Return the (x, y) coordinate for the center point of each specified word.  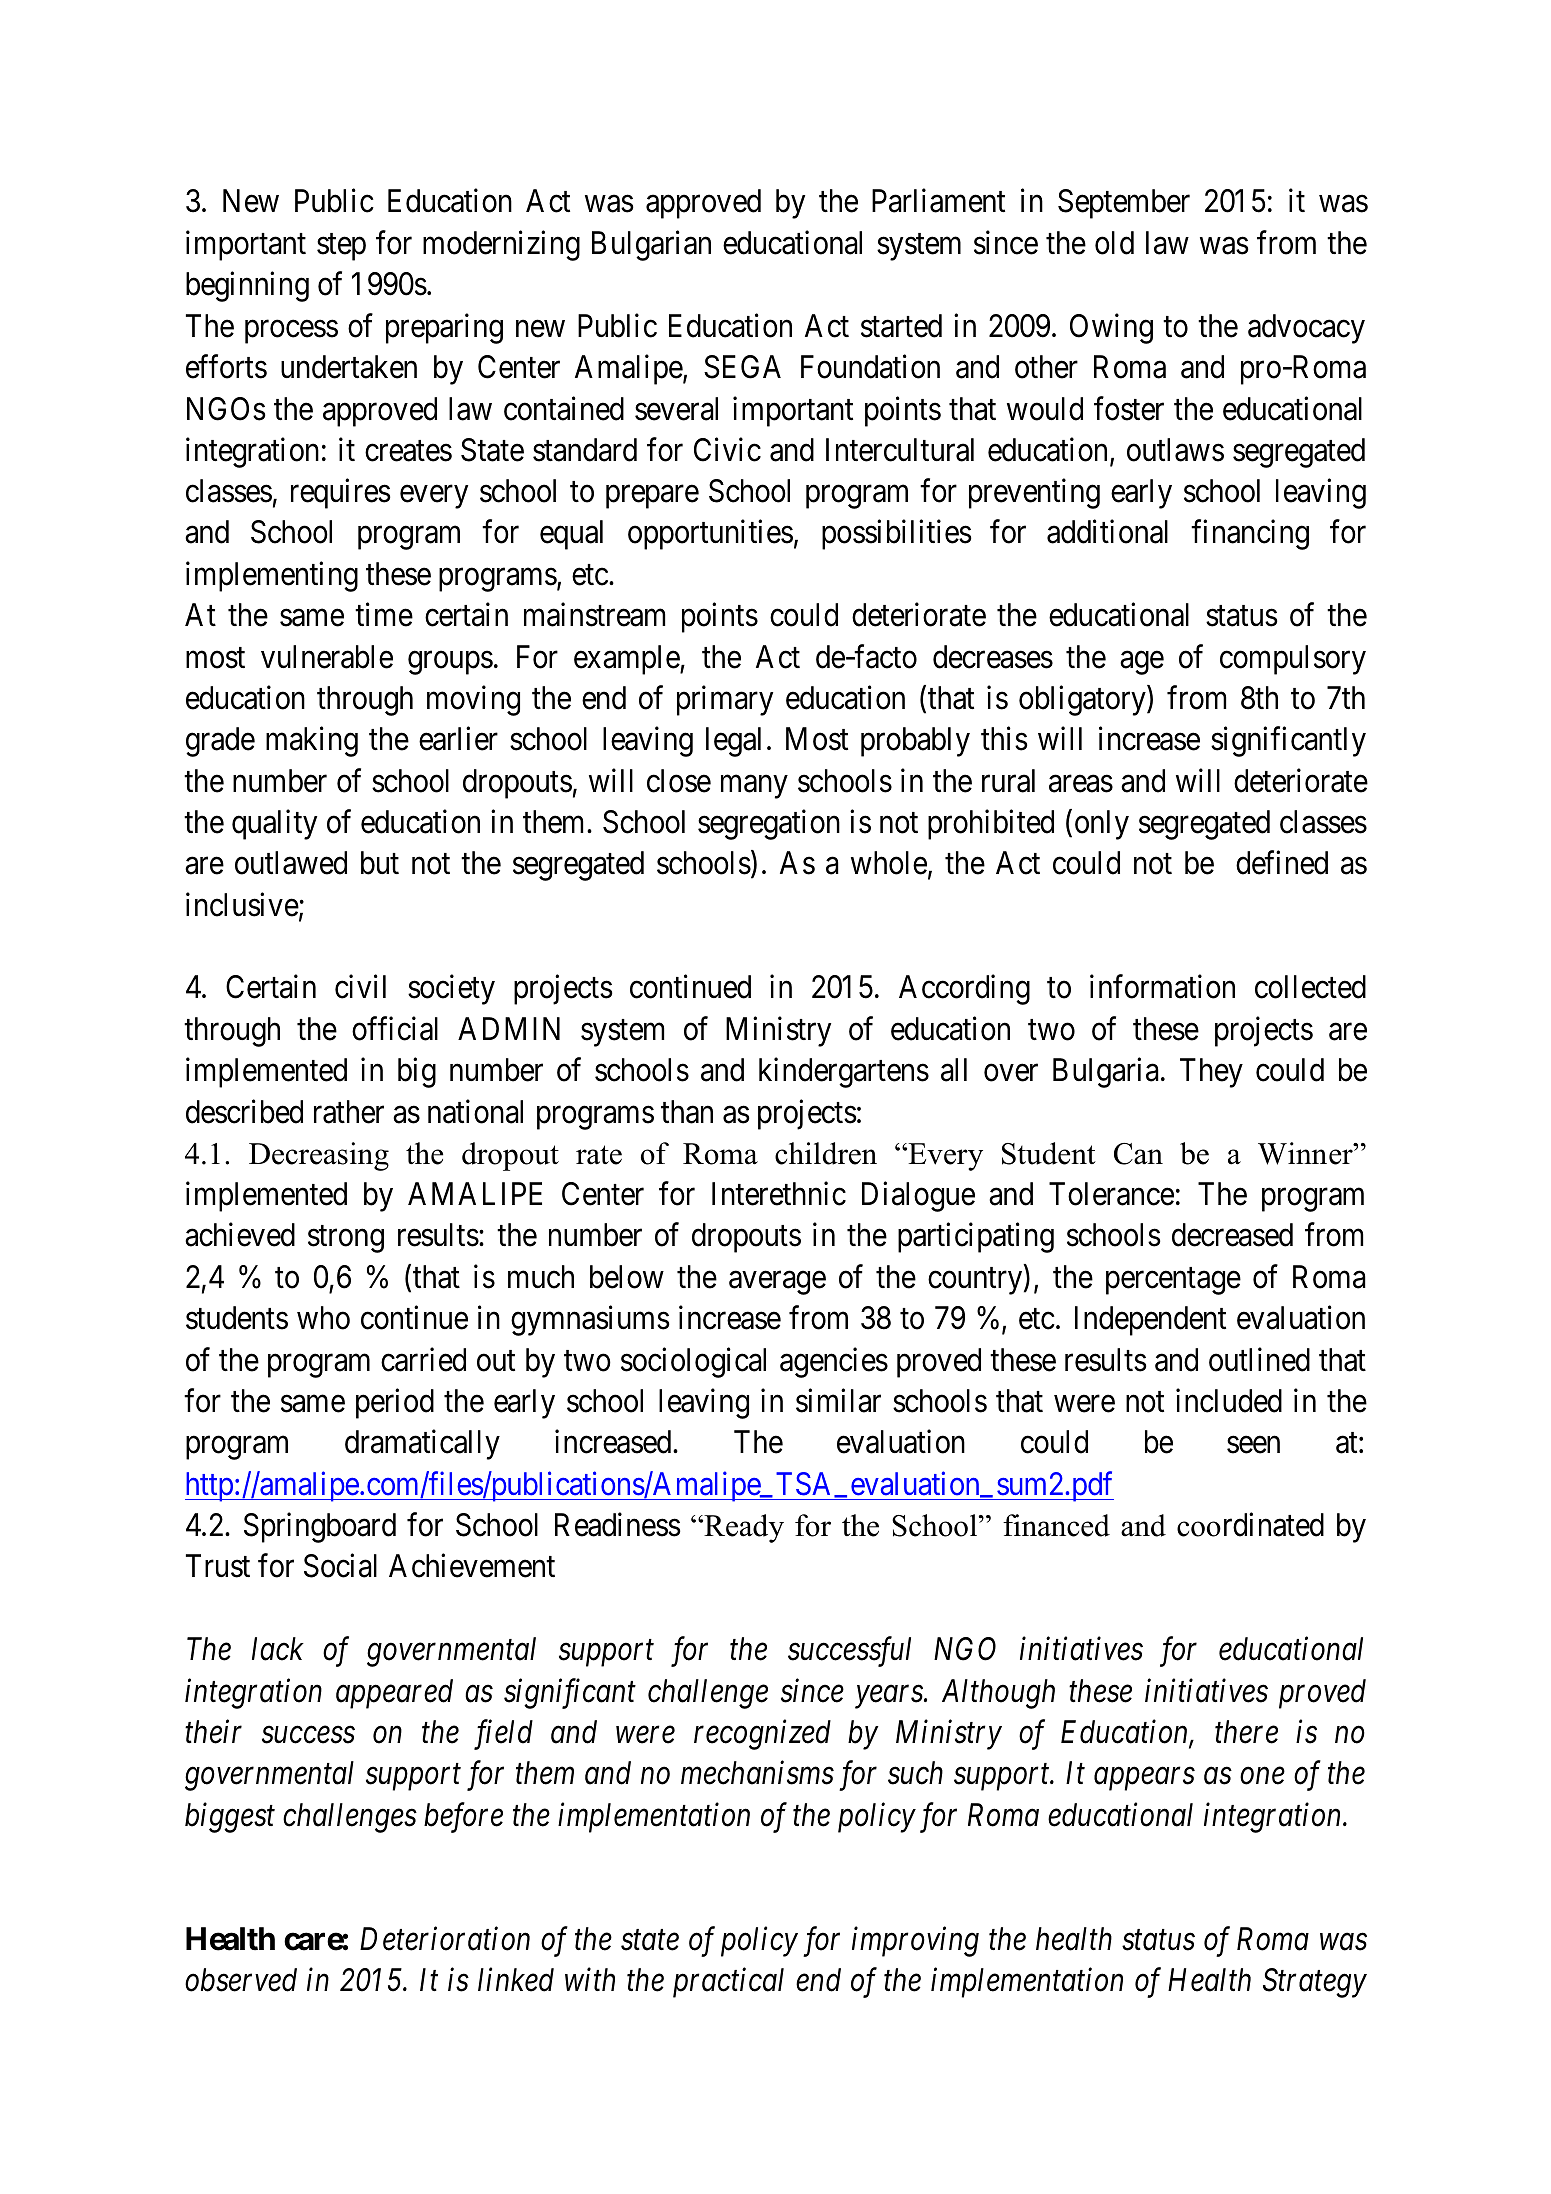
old (1114, 243)
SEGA (742, 367)
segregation (769, 825)
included (1229, 1401)
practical (728, 1983)
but (380, 863)
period (395, 1404)
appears (1144, 1779)
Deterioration (445, 1939)
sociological (693, 1362)
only (1102, 825)
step (341, 247)
